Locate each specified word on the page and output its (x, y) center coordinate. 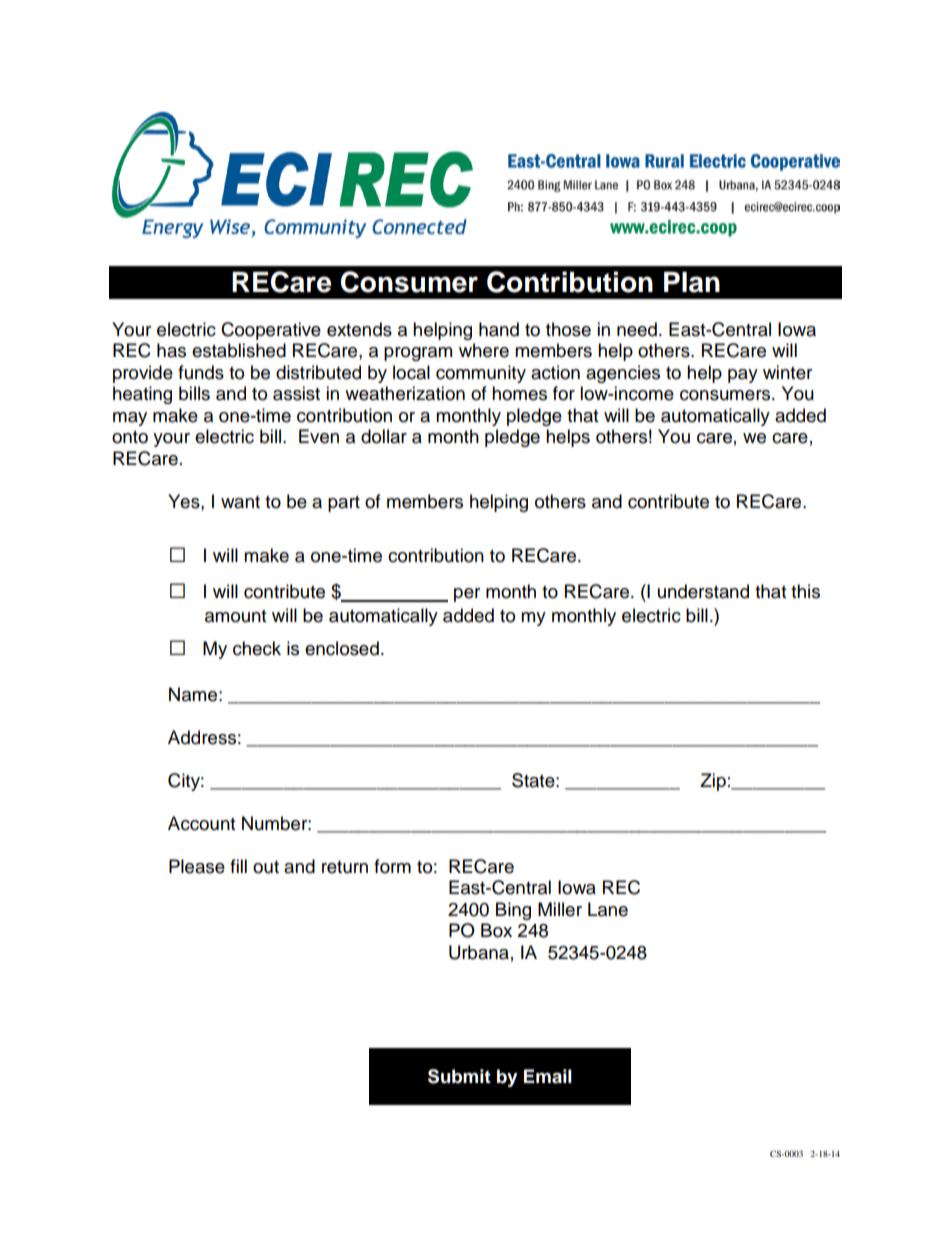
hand (499, 329)
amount (235, 616)
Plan (692, 282)
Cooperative (271, 331)
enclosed (342, 648)
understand (703, 591)
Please (197, 866)
